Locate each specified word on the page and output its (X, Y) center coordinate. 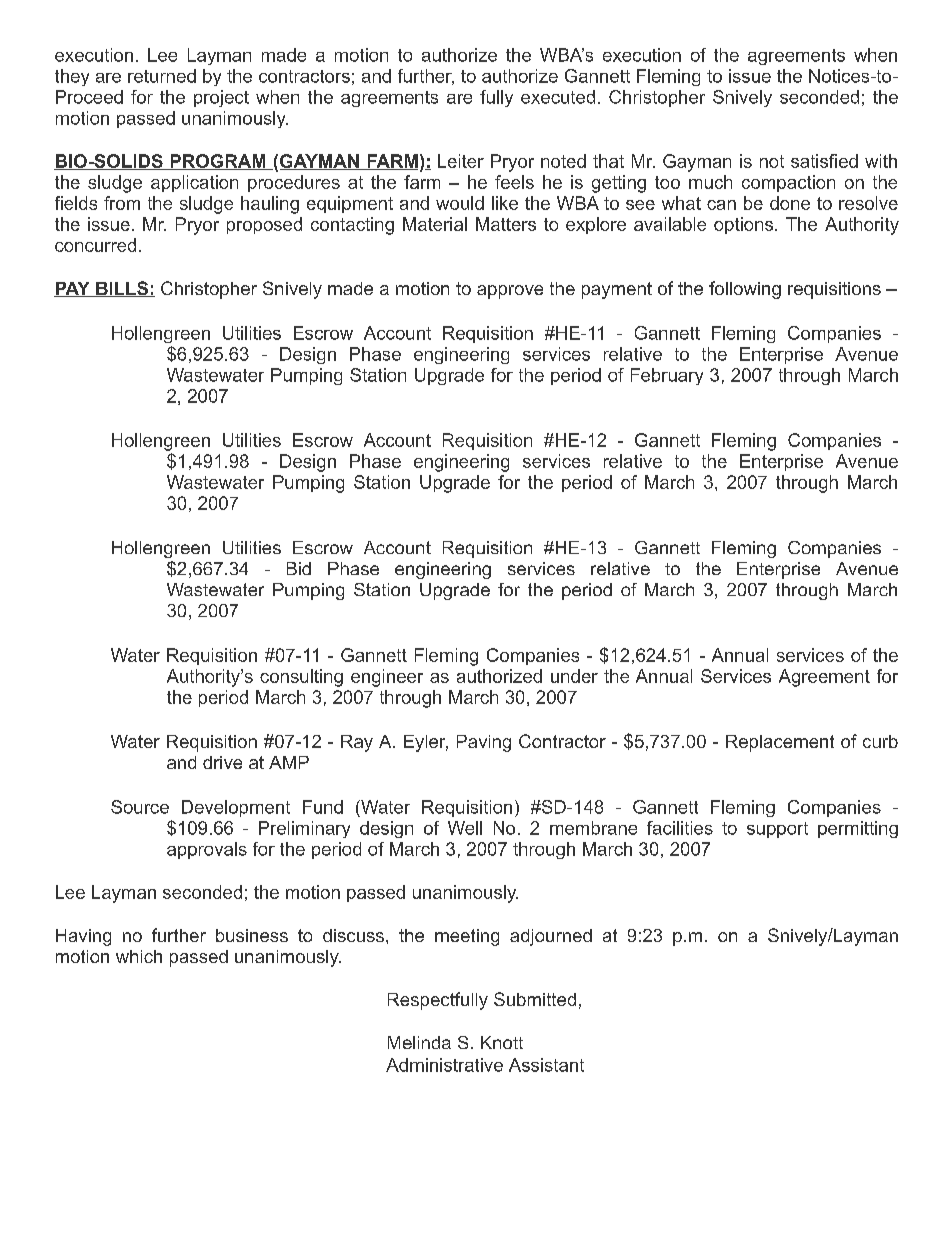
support (777, 830)
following (745, 290)
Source (140, 807)
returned (162, 76)
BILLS (122, 289)
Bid (299, 568)
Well (465, 828)
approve (510, 292)
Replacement (780, 743)
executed (558, 97)
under (574, 676)
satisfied (824, 161)
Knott (502, 1042)
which (139, 956)
